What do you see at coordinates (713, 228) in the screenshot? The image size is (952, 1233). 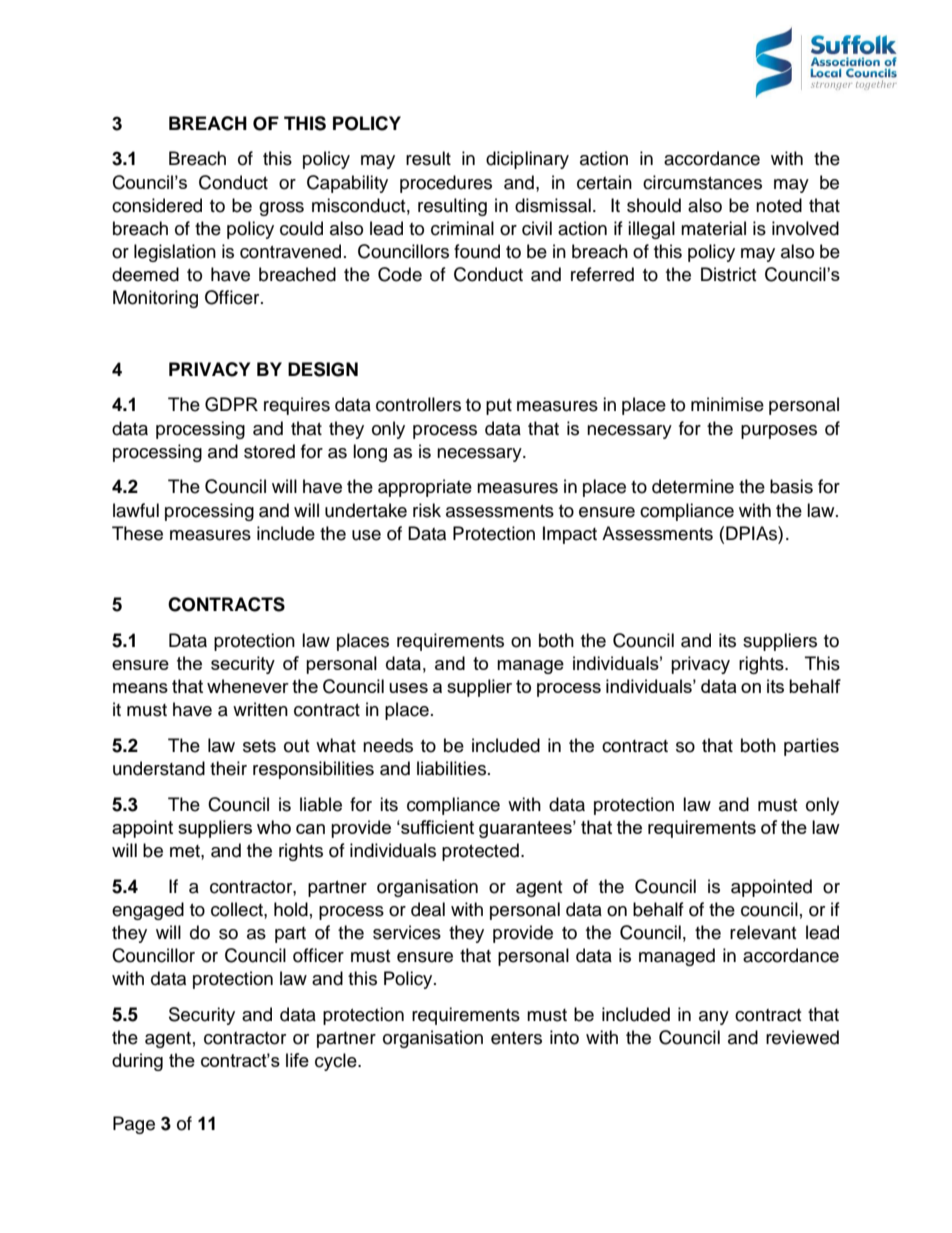 I see `material` at bounding box center [713, 228].
